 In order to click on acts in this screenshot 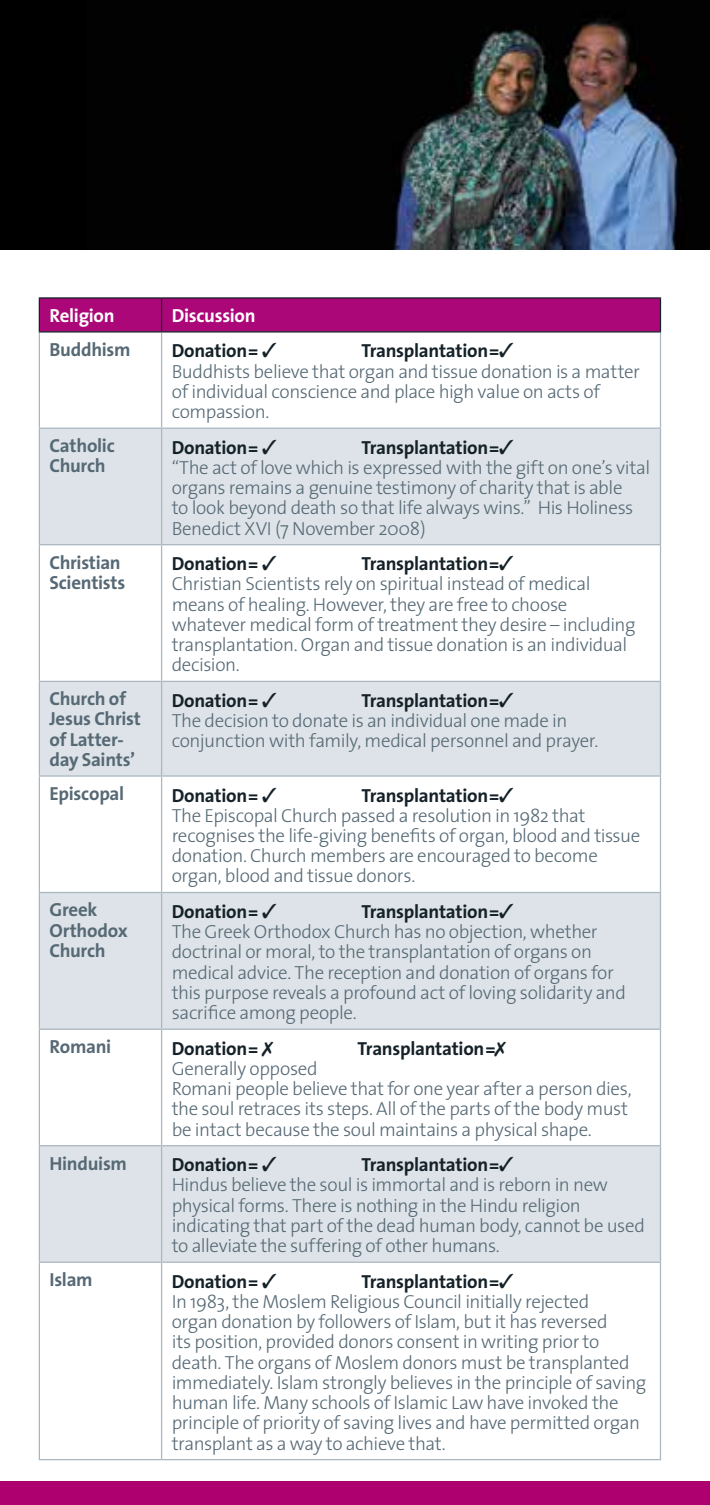, I will do `click(563, 391)`.
